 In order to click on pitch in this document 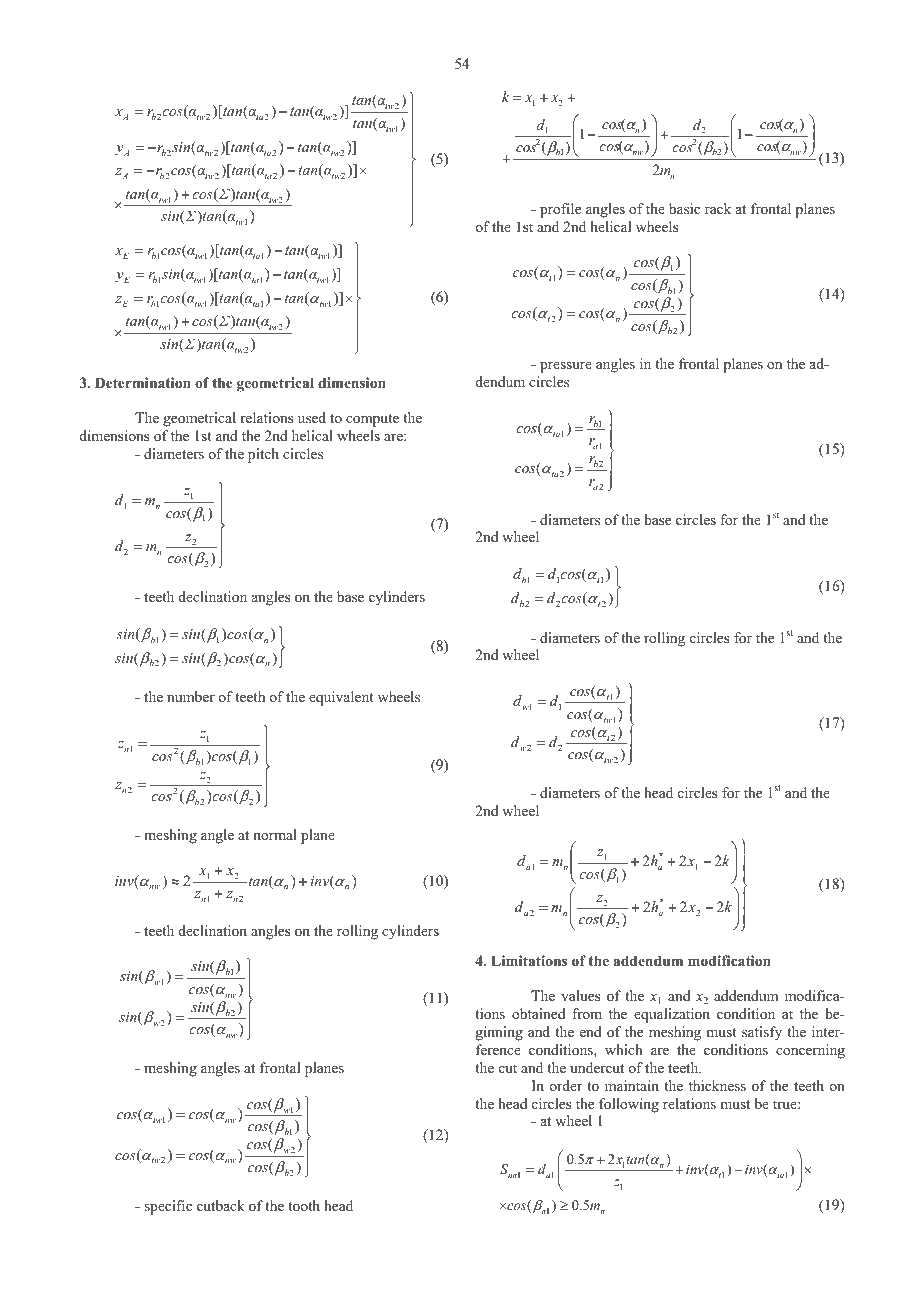, I will do `click(263, 455)`.
